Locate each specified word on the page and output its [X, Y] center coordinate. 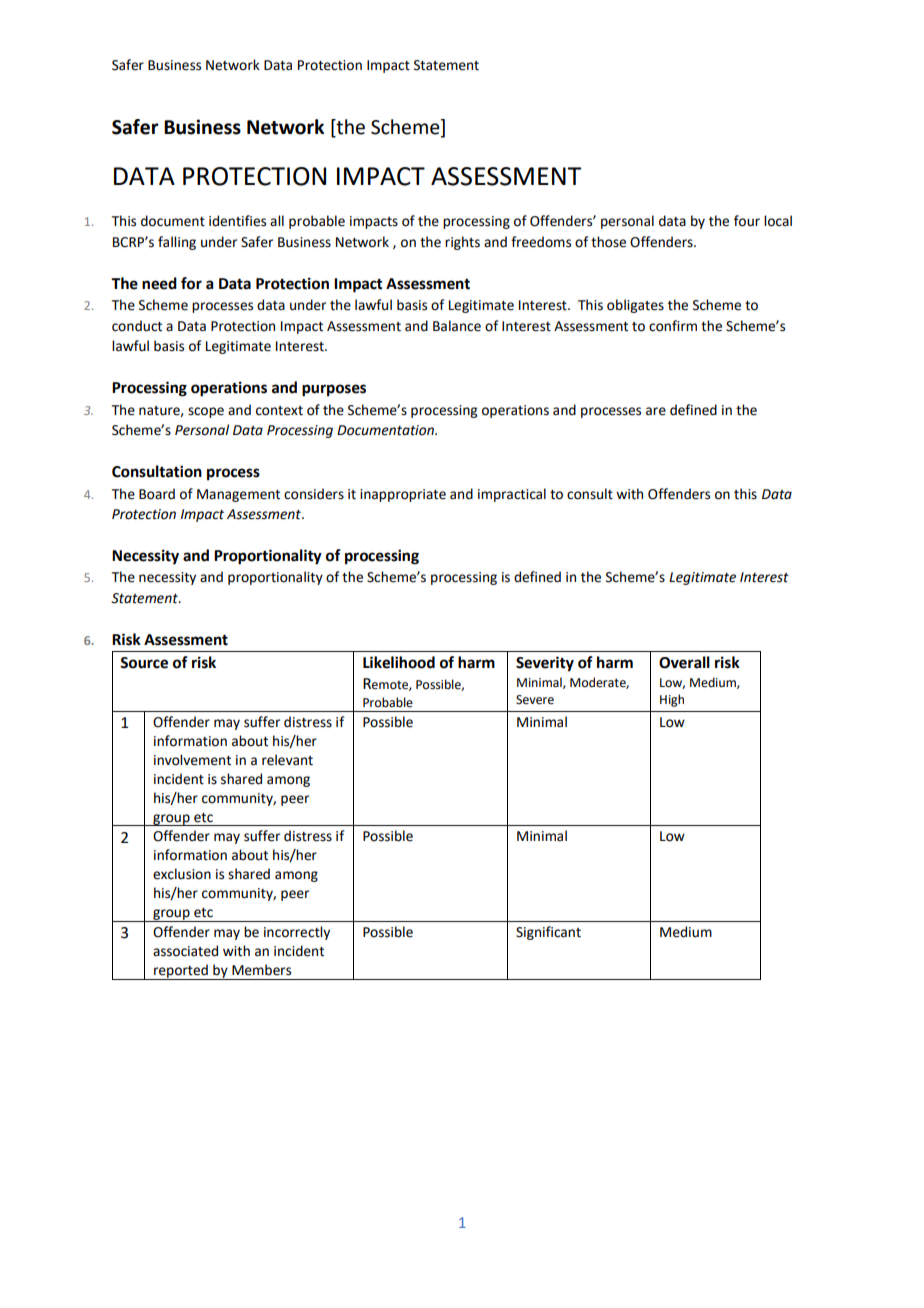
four [747, 221]
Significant [548, 933]
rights [462, 243]
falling [177, 243]
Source [144, 663]
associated [185, 951]
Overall [684, 662]
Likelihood [399, 662]
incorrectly [297, 933]
